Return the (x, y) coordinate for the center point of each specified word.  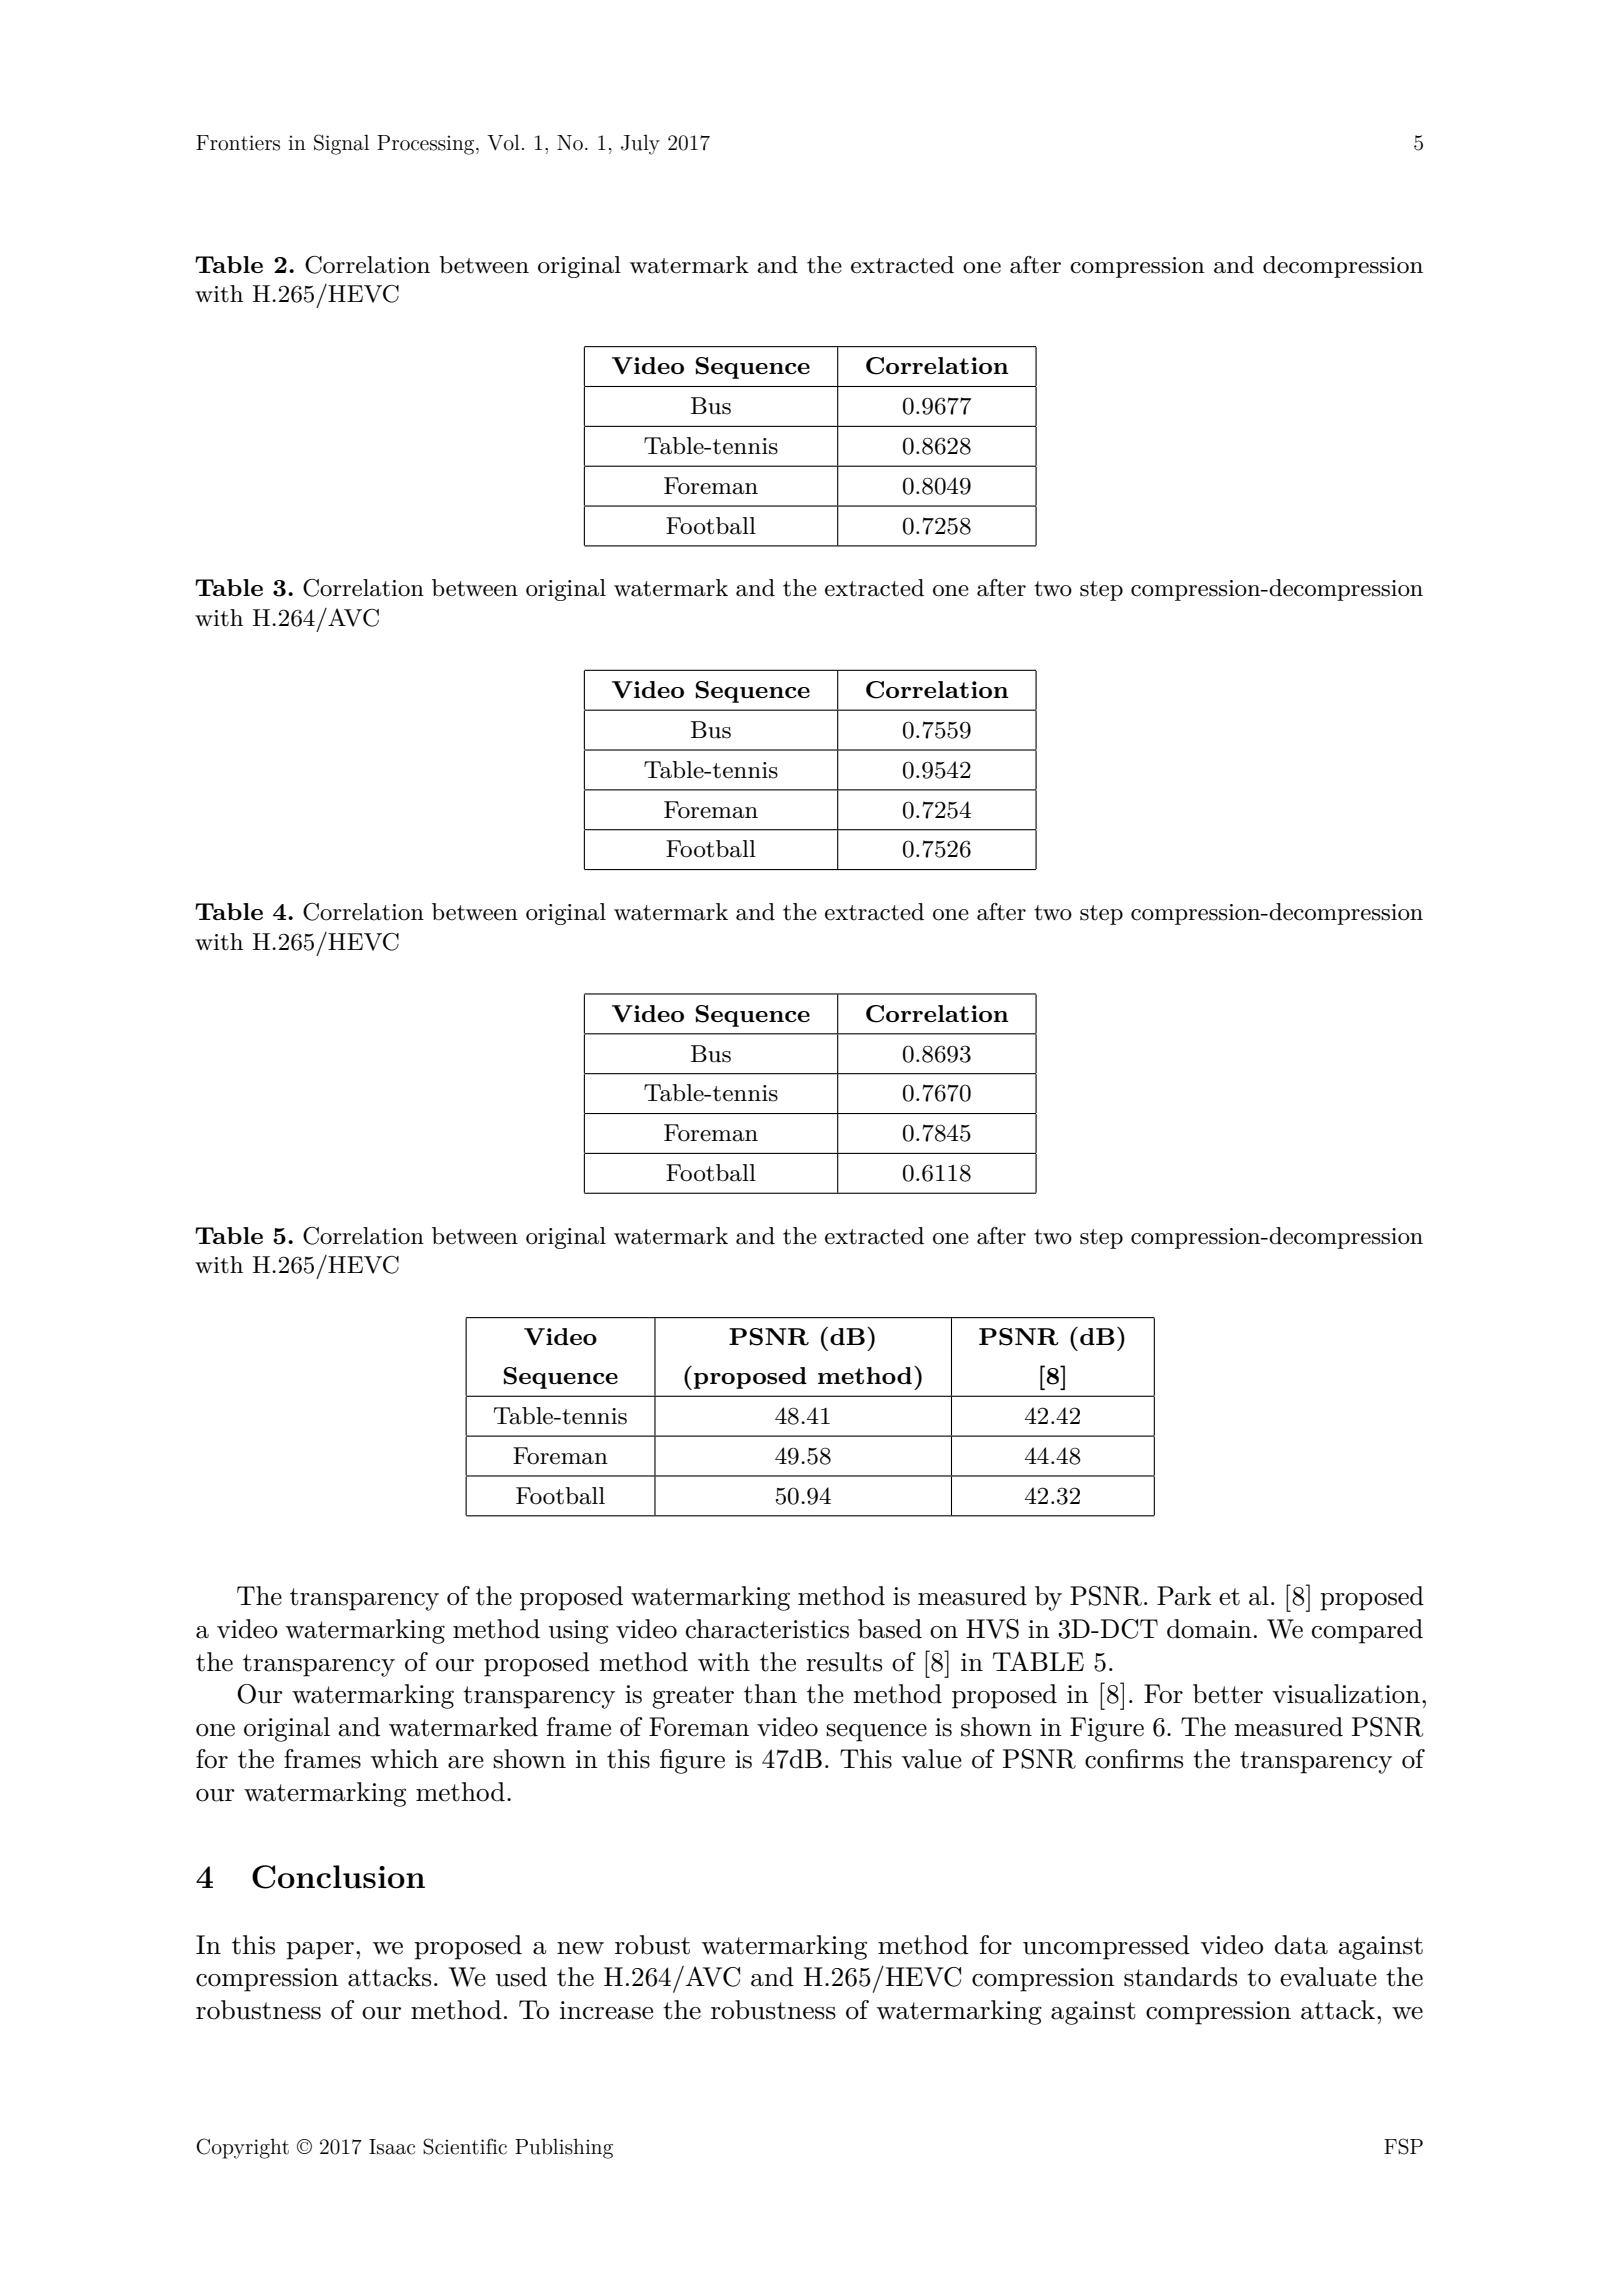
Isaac (392, 2147)
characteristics (767, 1629)
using (578, 1632)
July (640, 144)
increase (606, 2010)
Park (1184, 1596)
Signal (341, 144)
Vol (503, 142)
